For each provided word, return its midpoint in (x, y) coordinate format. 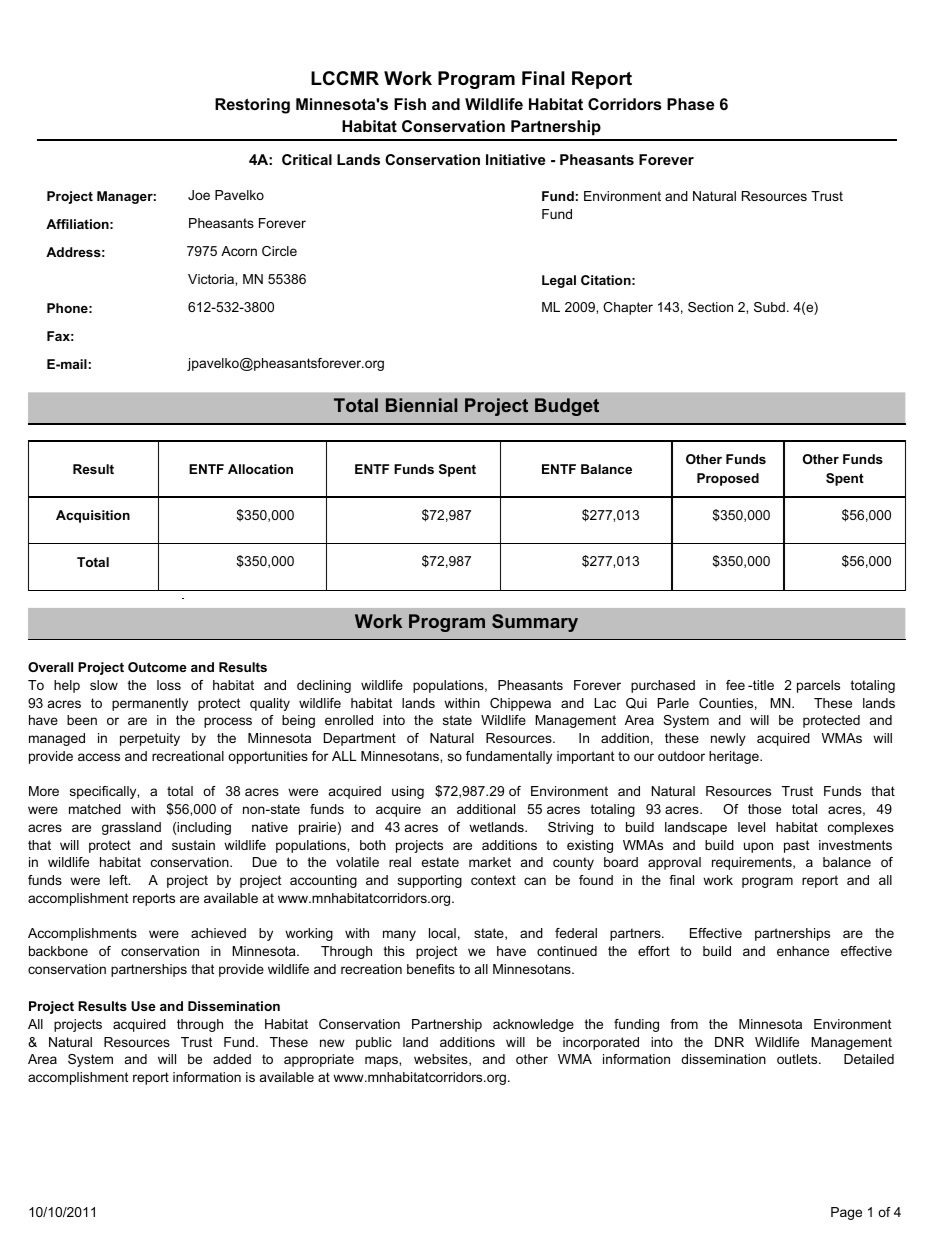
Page (846, 1213)
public (374, 1043)
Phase (690, 104)
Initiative (515, 159)
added (232, 1059)
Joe (199, 195)
